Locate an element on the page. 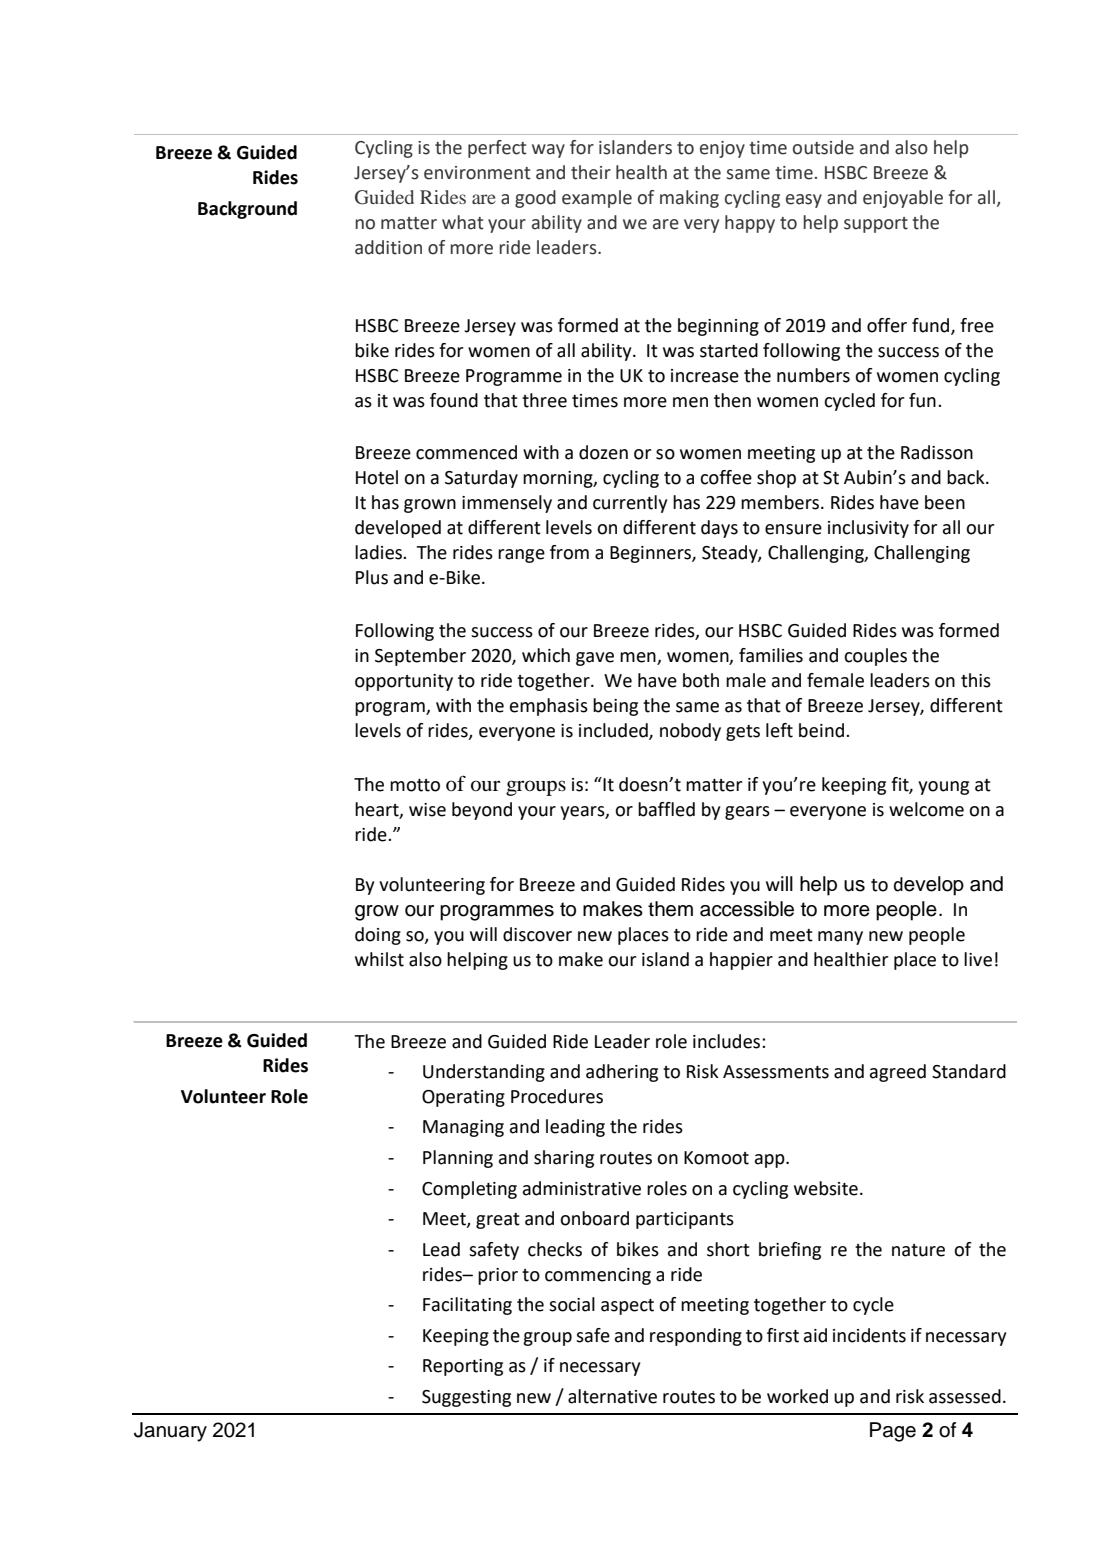 The height and width of the document is (1565, 1107). motto is located at coordinates (415, 785).
